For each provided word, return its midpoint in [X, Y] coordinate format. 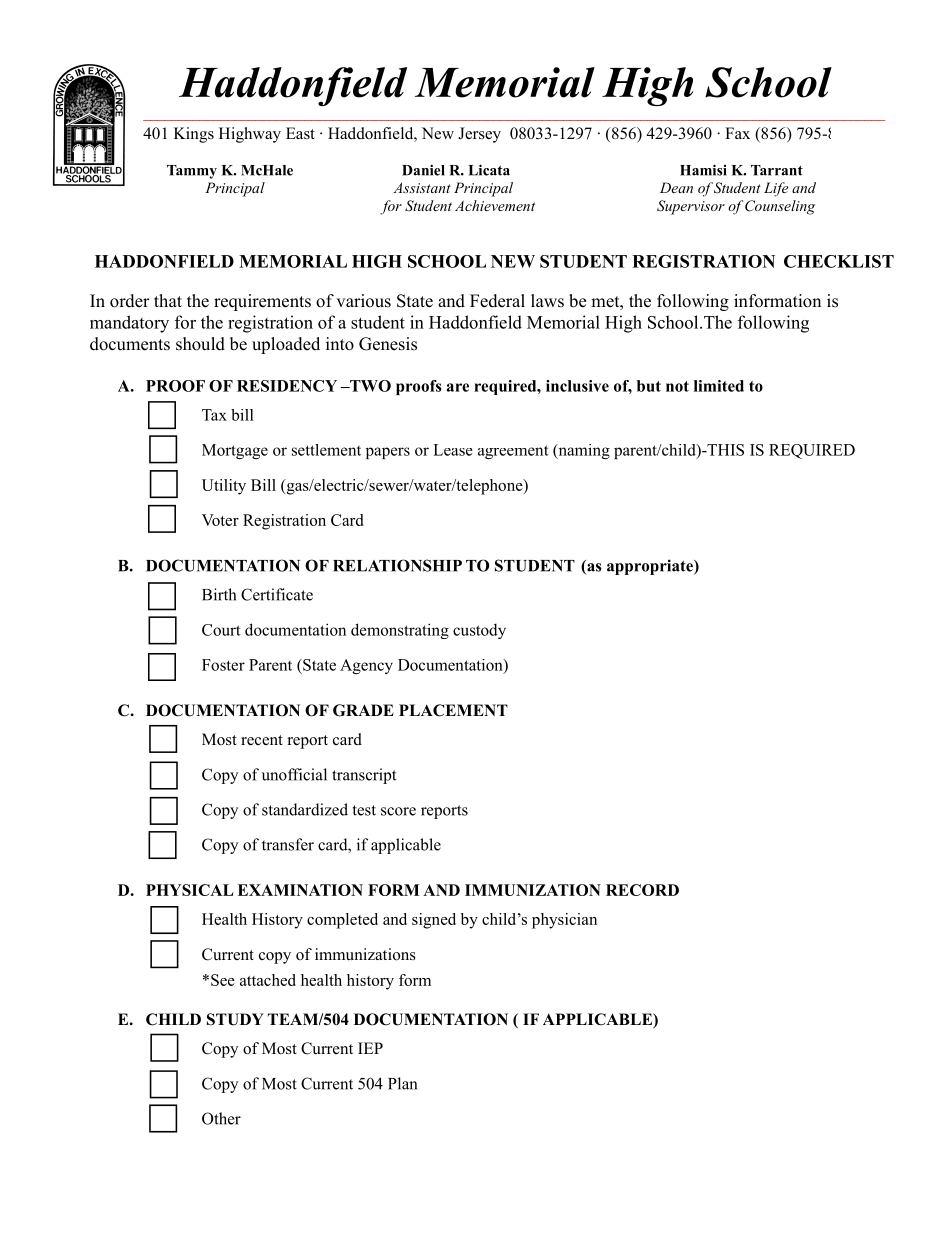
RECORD [642, 890]
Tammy [192, 172]
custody [479, 631]
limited [719, 386]
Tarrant [777, 170]
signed [434, 921]
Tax [214, 415]
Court [221, 630]
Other [221, 1118]
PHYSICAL [190, 890]
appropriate [651, 567]
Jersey [479, 135]
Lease [453, 450]
